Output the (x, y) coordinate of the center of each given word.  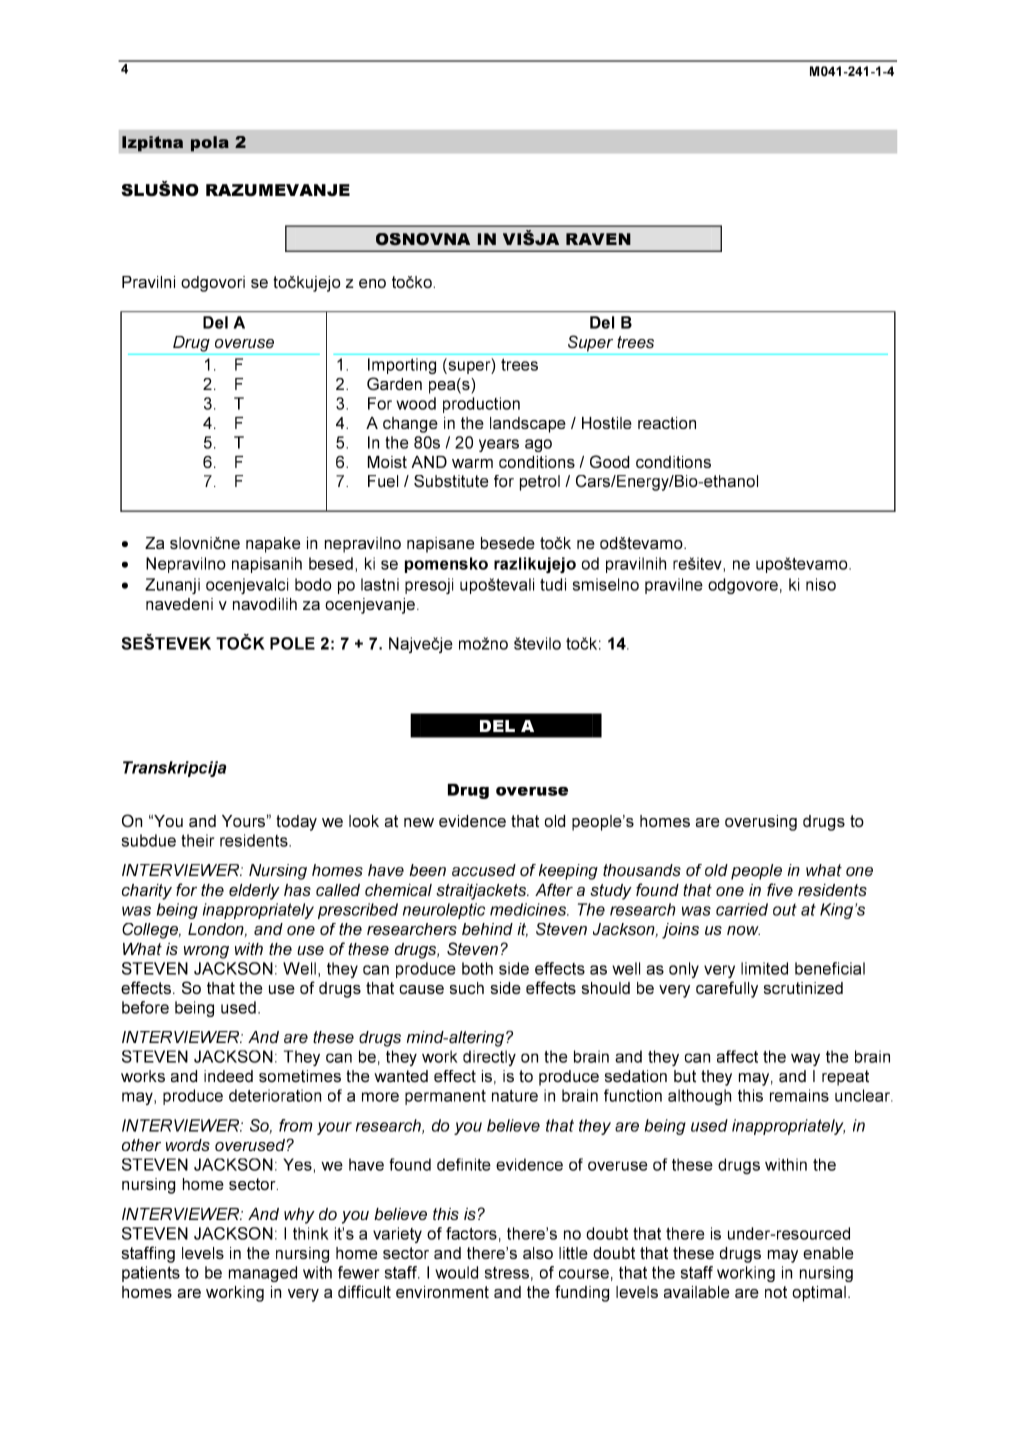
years (499, 445)
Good (609, 461)
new (419, 822)
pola (210, 144)
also (538, 1253)
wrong (206, 952)
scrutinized (803, 988)
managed (263, 1274)
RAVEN (598, 239)
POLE (292, 643)
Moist (387, 462)
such (467, 988)
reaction (667, 423)
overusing (761, 823)
